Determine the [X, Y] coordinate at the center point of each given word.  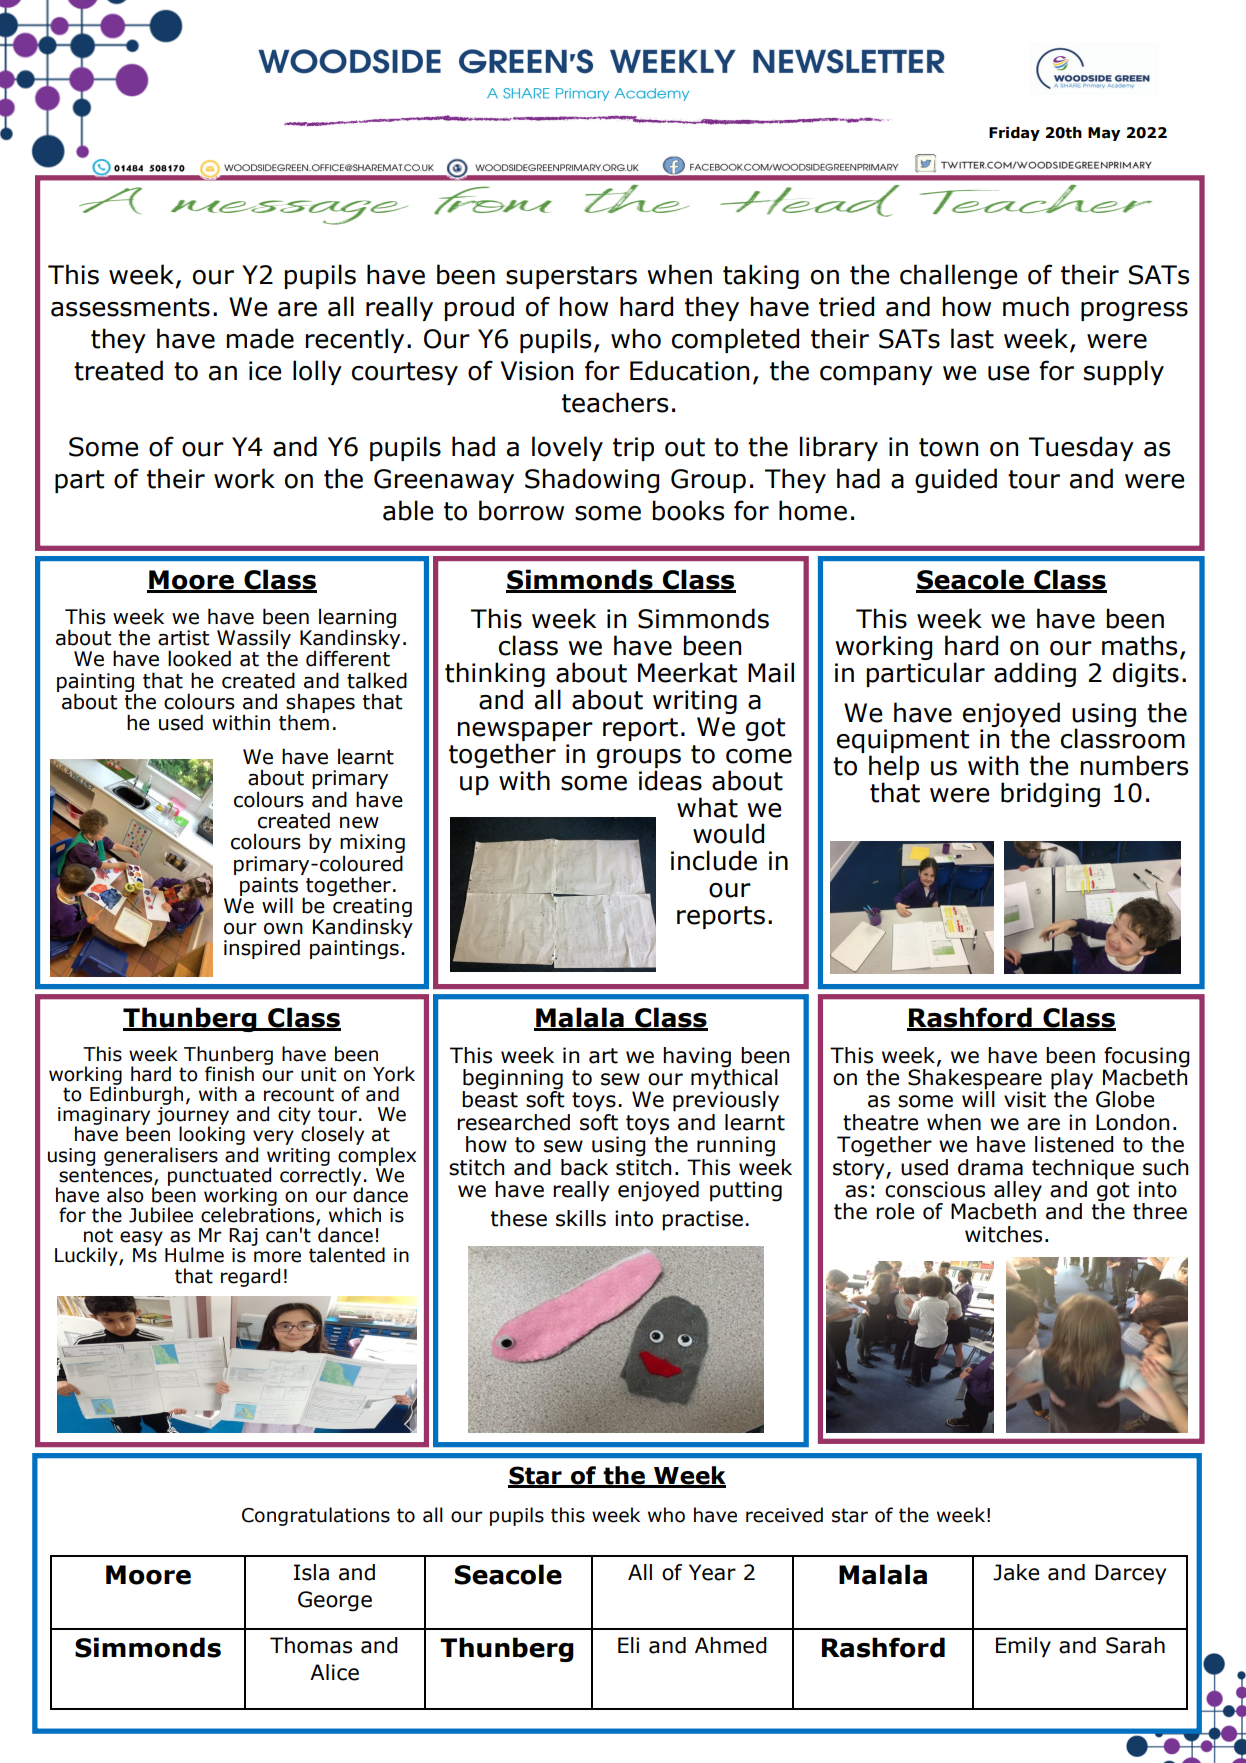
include [714, 860]
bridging [1050, 794]
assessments [130, 307]
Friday [1014, 134]
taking [761, 276]
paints [269, 887]
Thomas [311, 1645]
